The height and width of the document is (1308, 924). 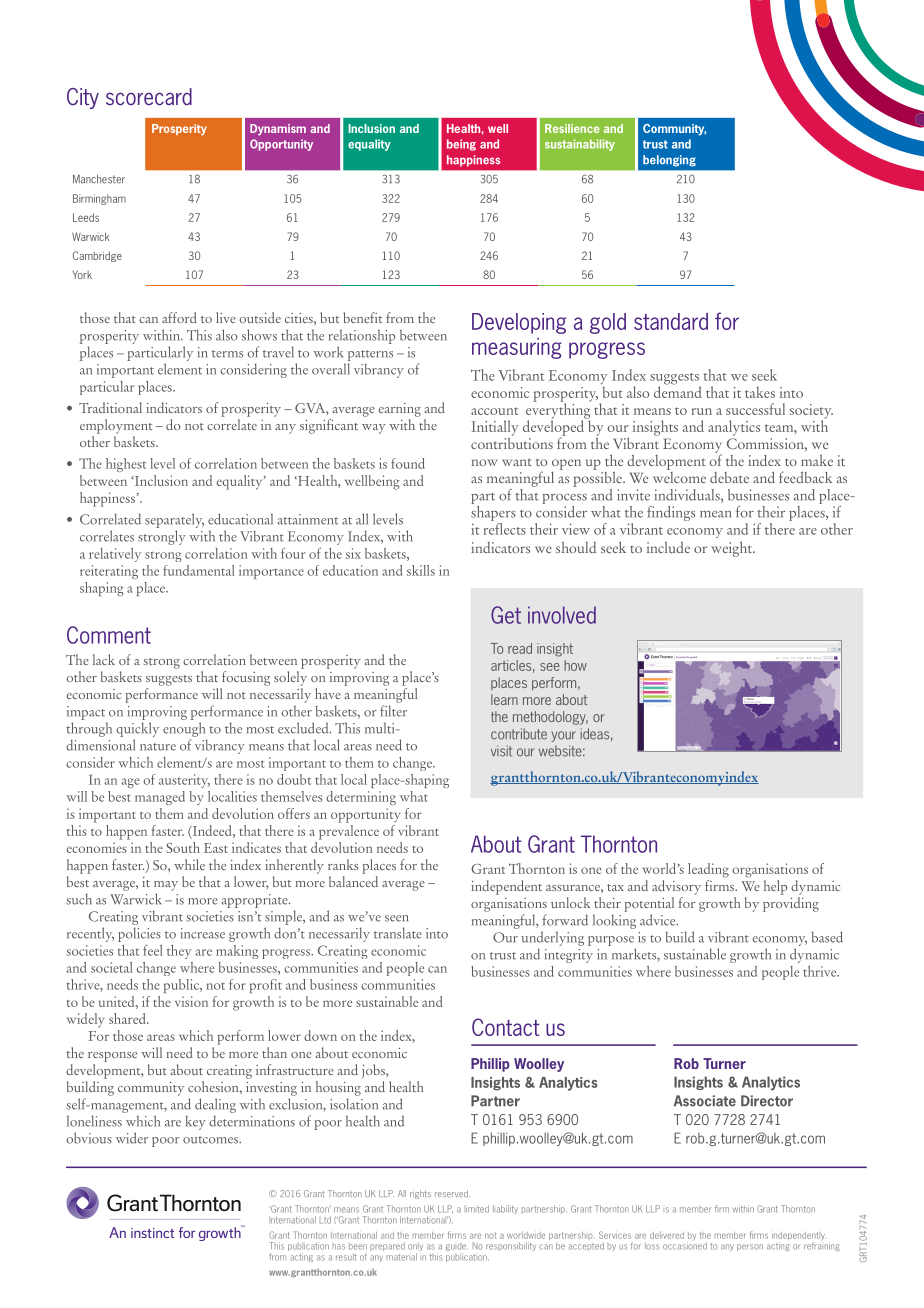 What do you see at coordinates (179, 952) in the document?
I see `they` at bounding box center [179, 952].
